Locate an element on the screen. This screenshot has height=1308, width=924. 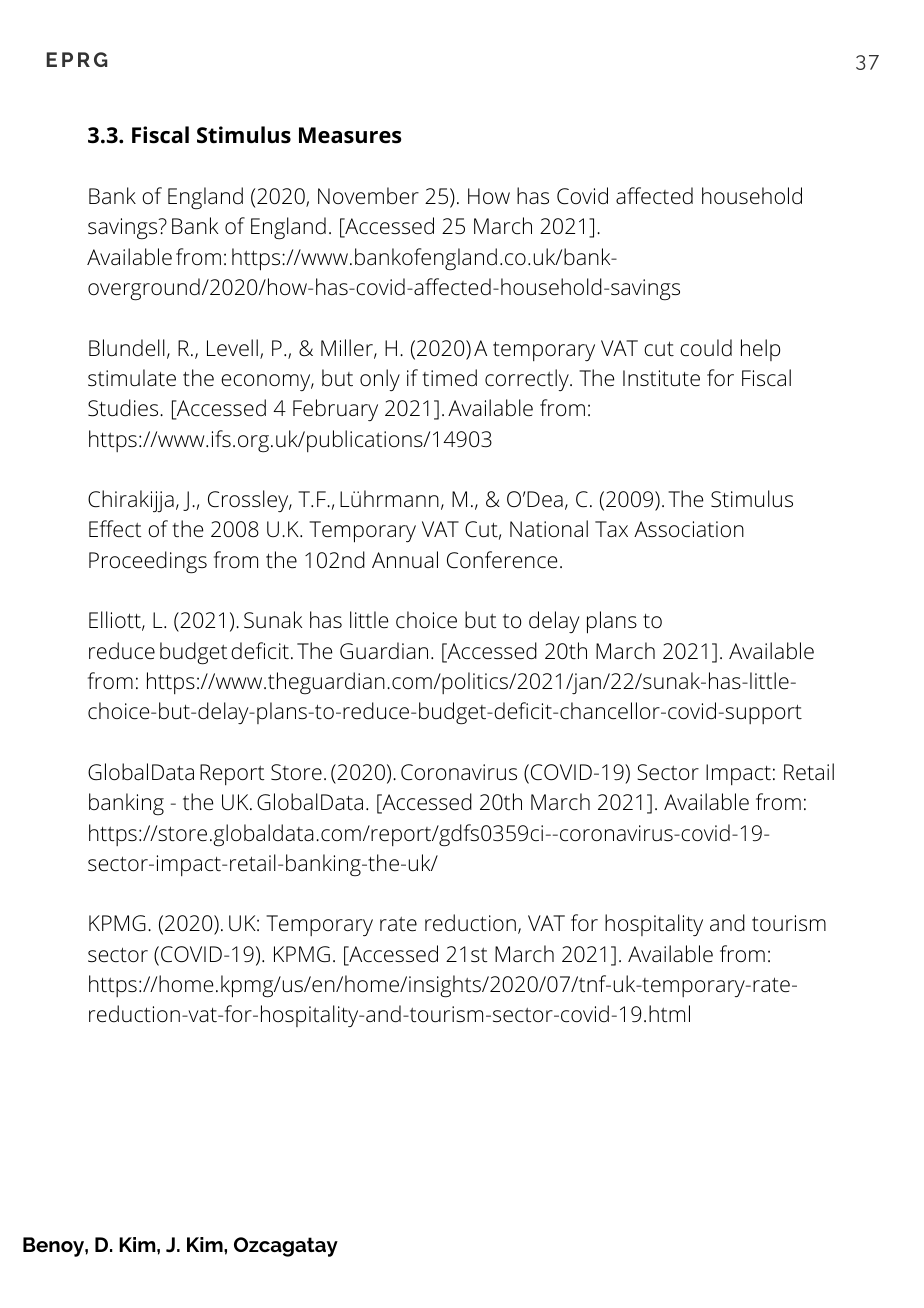
timed is located at coordinates (450, 378).
